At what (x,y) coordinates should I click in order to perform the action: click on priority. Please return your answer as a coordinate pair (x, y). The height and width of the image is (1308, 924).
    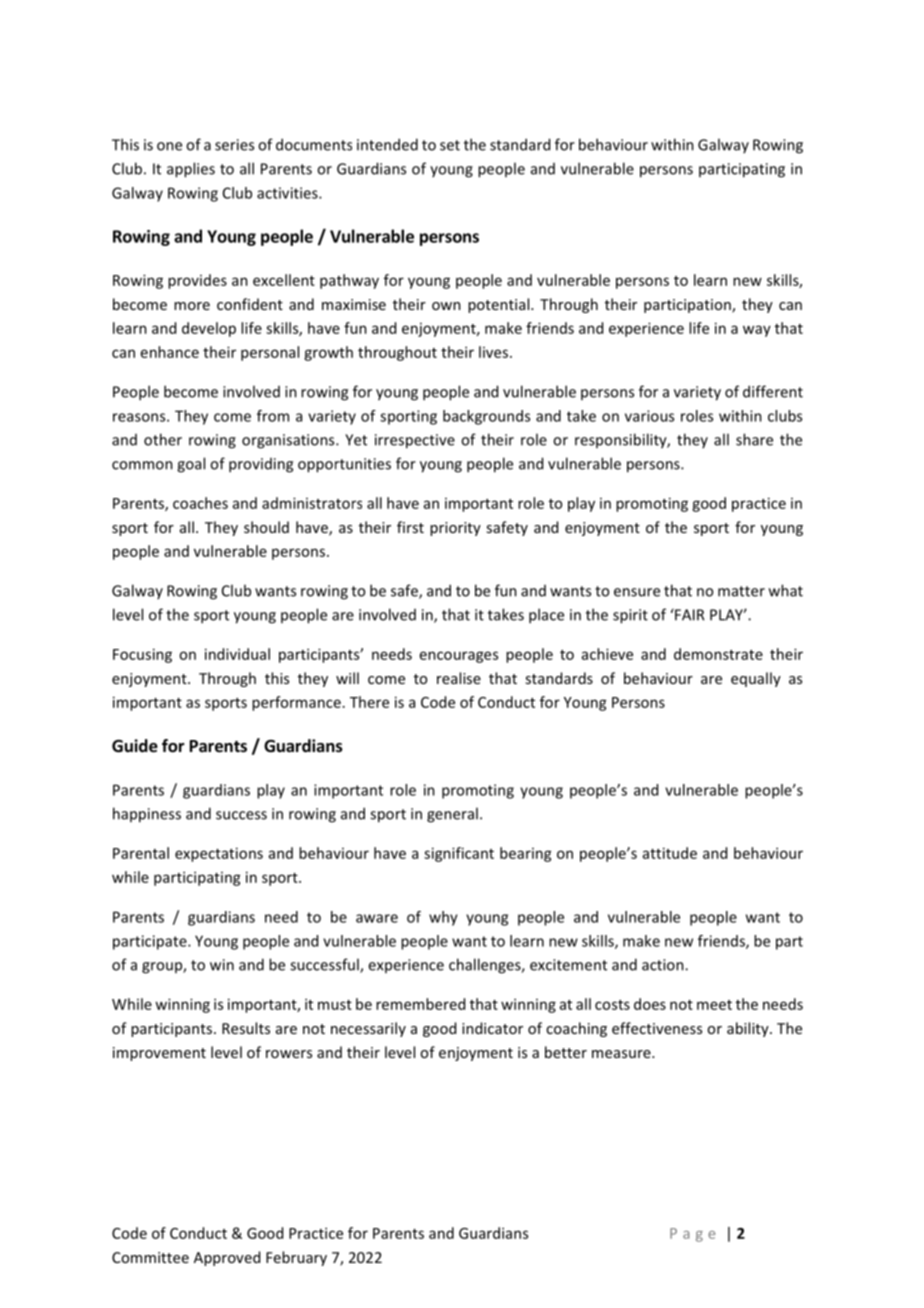
    Looking at the image, I should click on (455, 529).
